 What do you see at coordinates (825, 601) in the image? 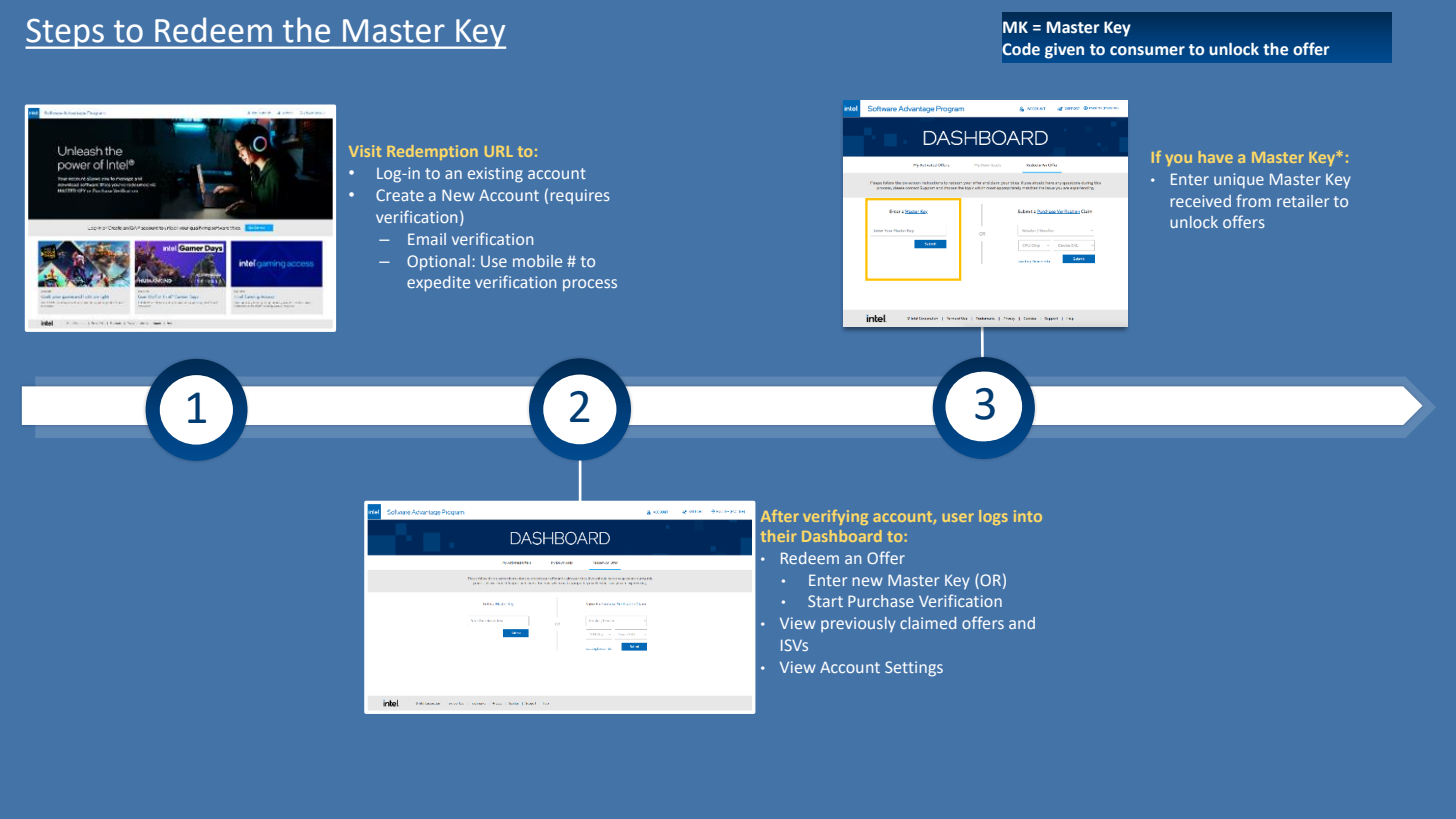
I see `Start` at bounding box center [825, 601].
